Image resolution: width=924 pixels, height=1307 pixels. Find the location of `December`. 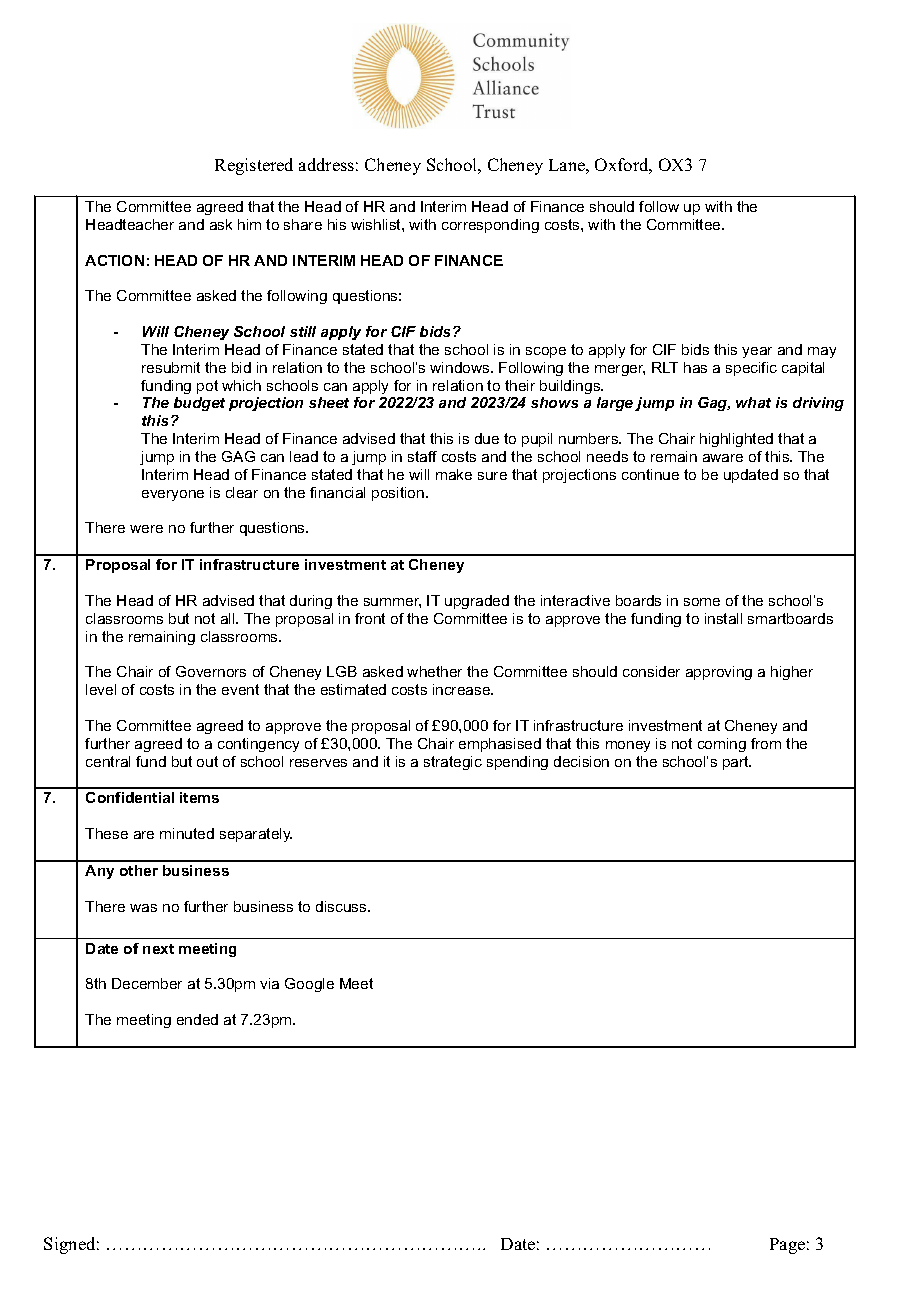

December is located at coordinates (147, 983).
